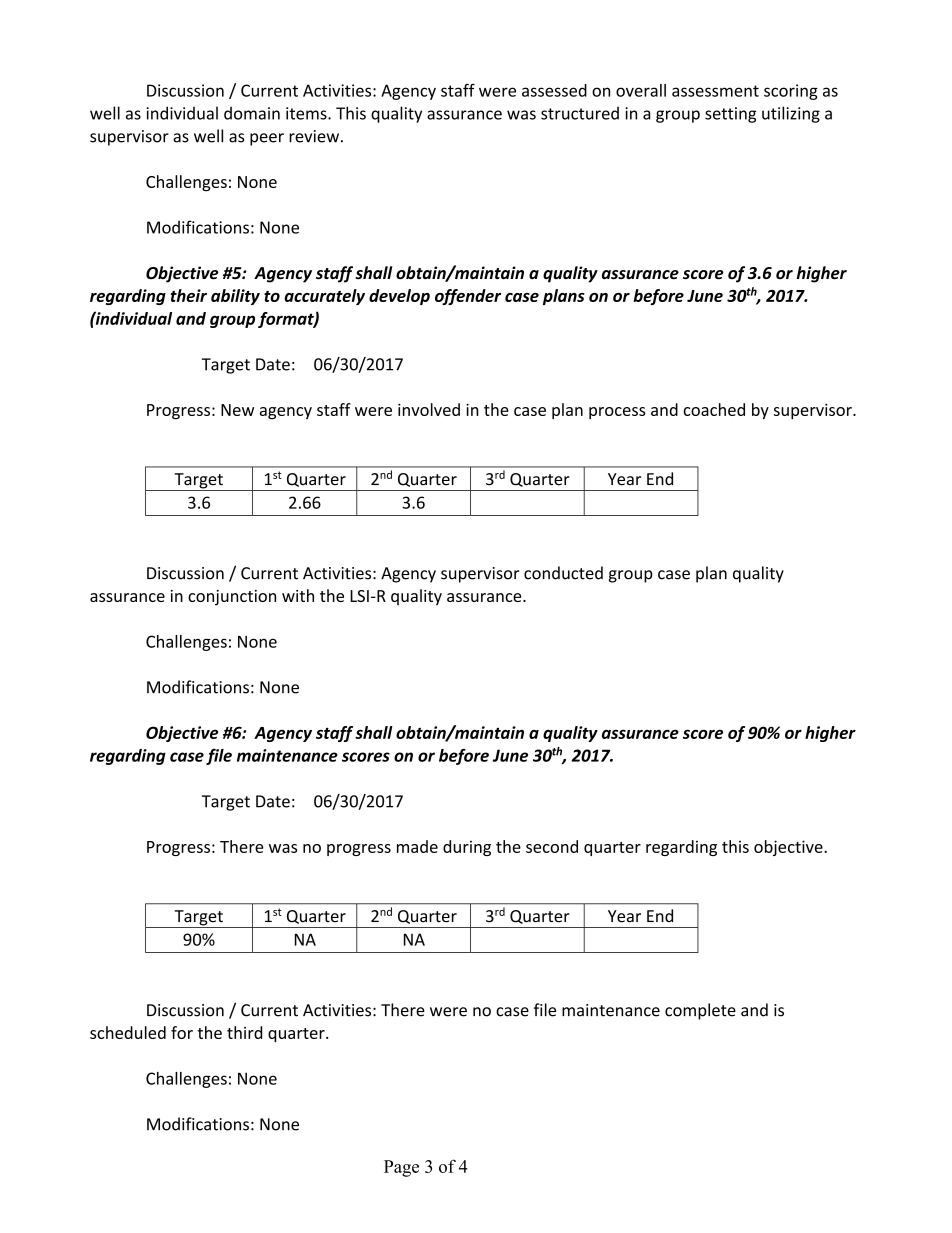 This document has height=1233, width=952. Describe the element at coordinates (563, 573) in the document. I see `conducted` at that location.
